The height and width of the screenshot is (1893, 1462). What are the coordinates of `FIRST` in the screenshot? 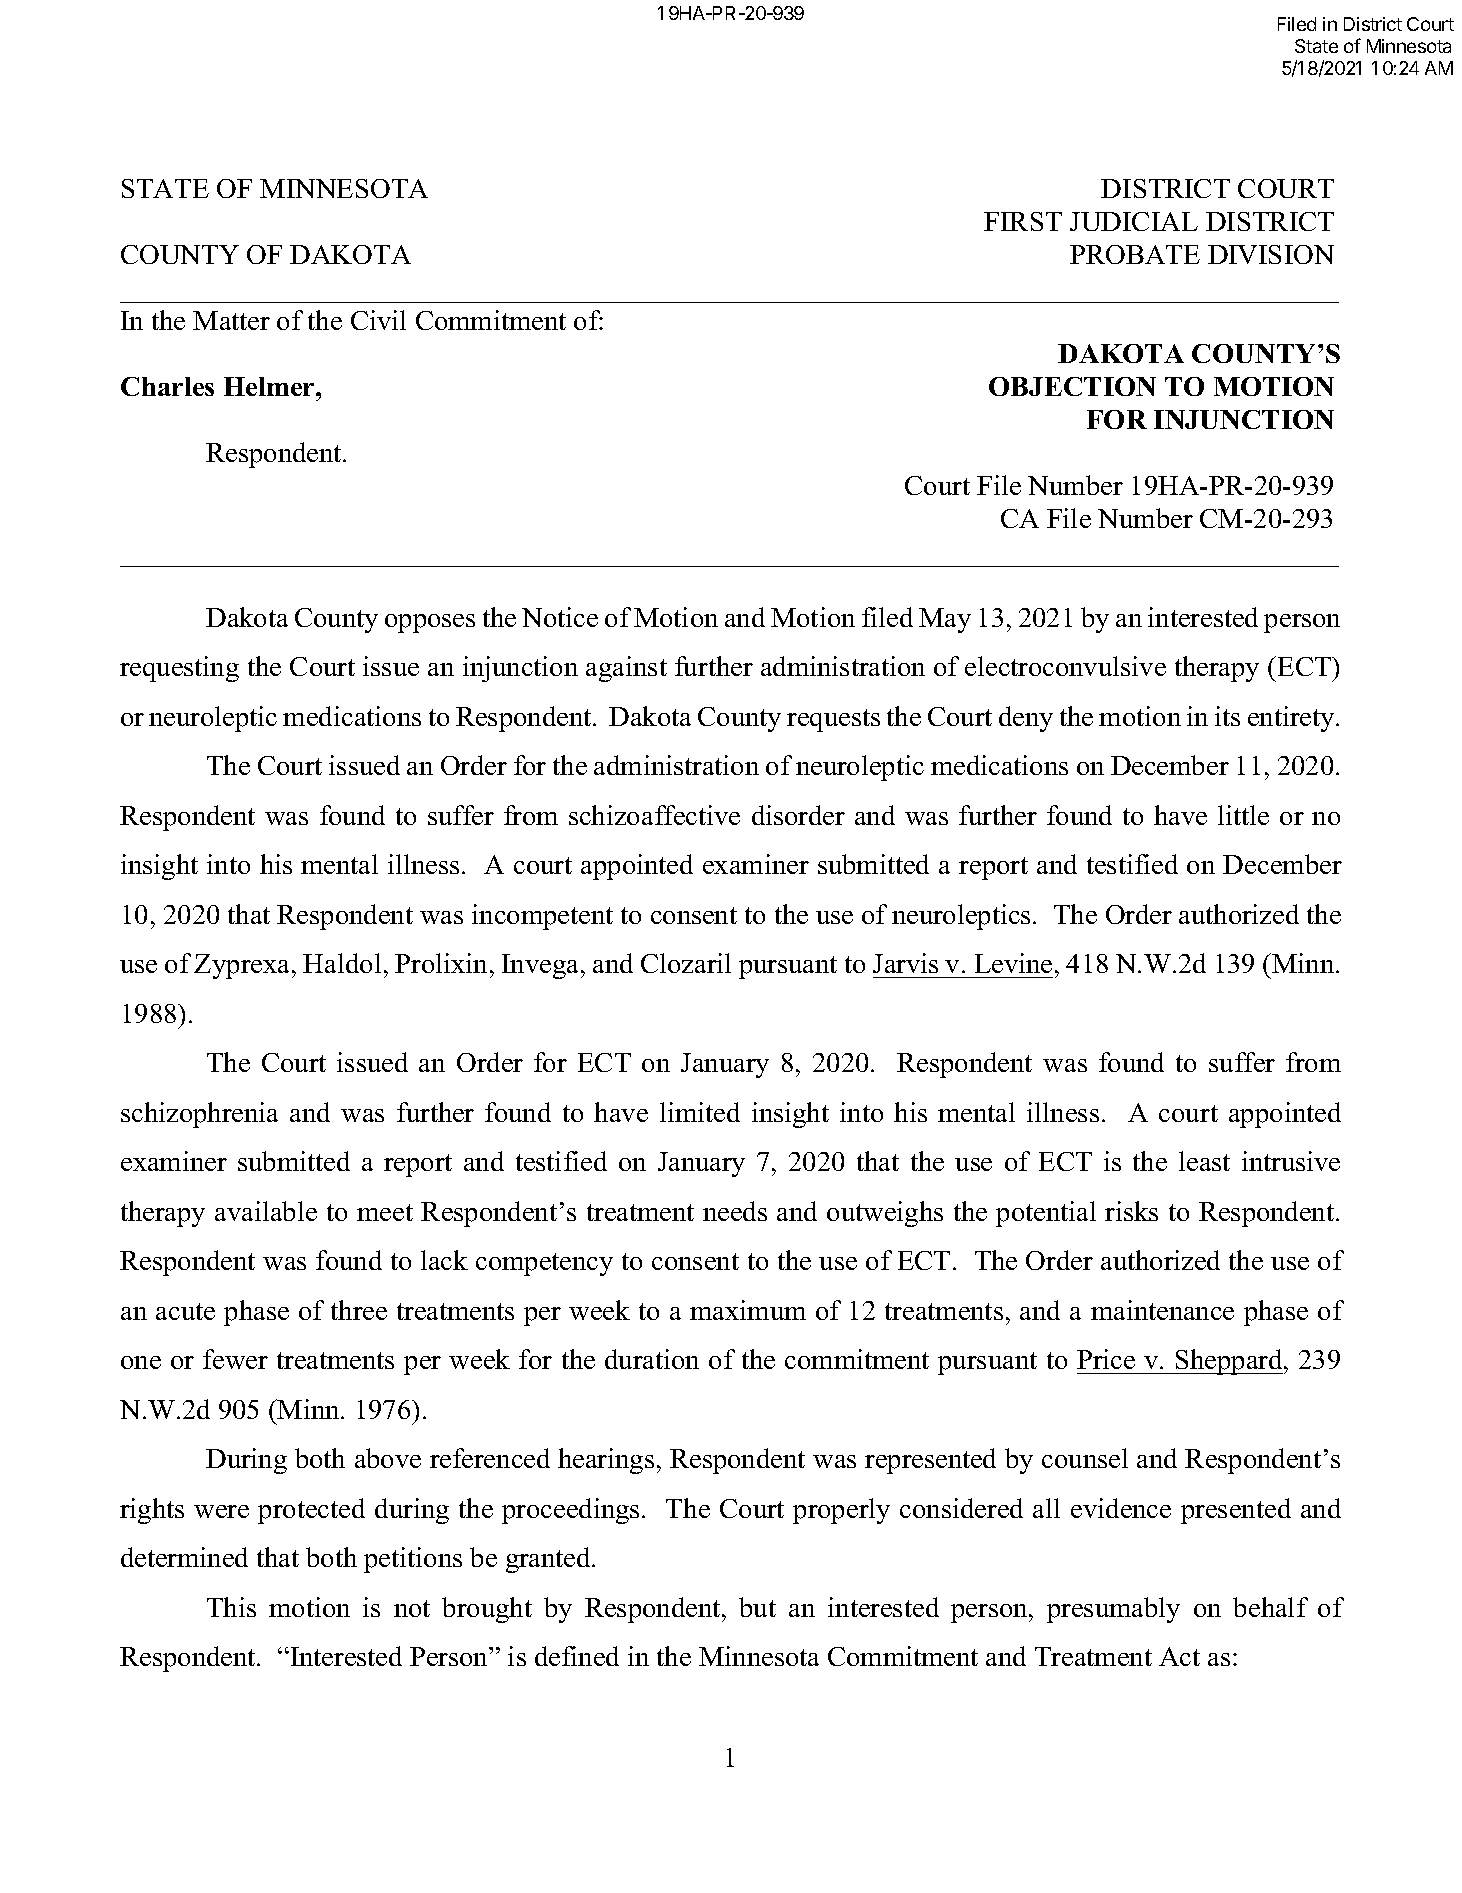 It's located at (1023, 221).
